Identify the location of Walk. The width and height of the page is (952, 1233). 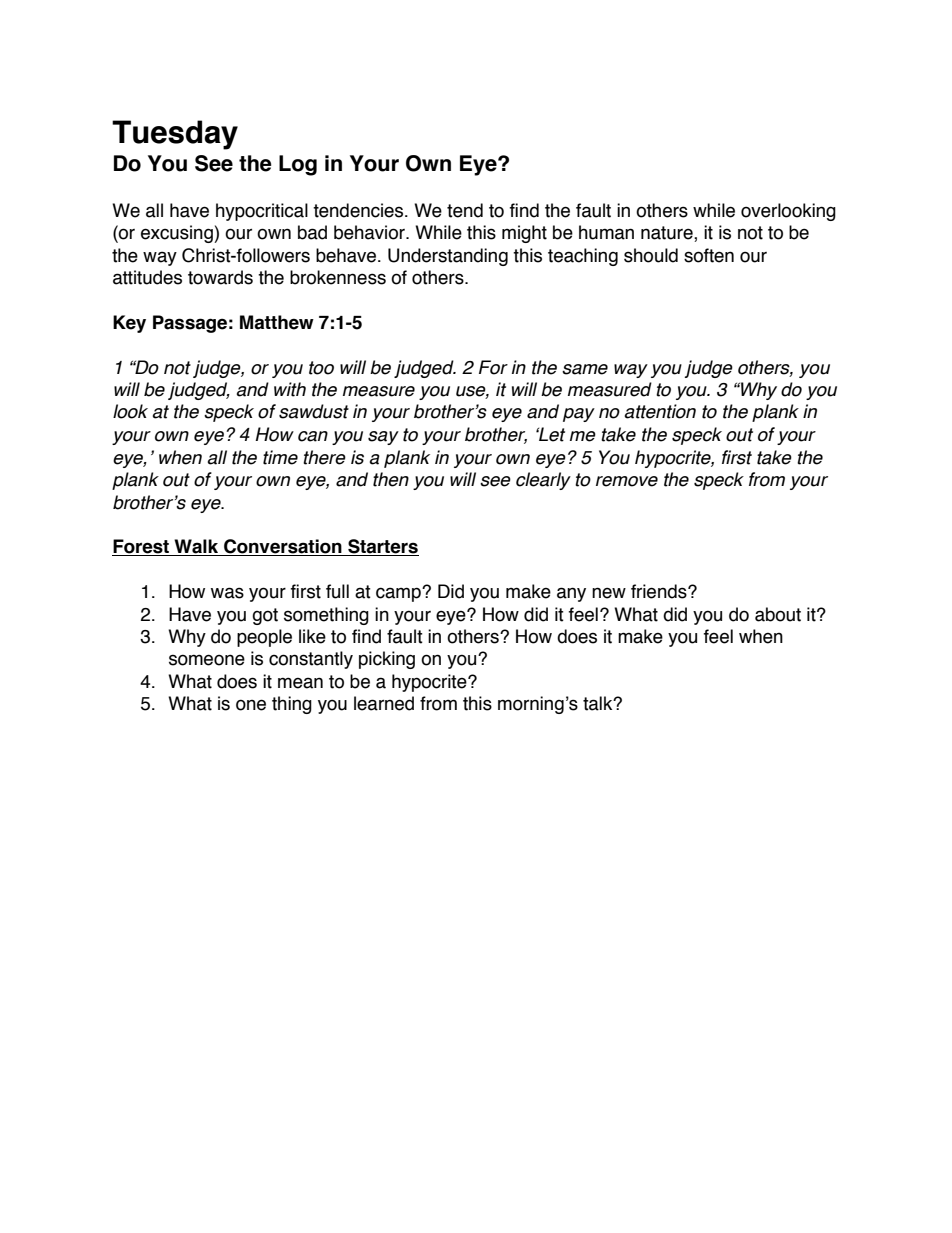
(196, 547).
